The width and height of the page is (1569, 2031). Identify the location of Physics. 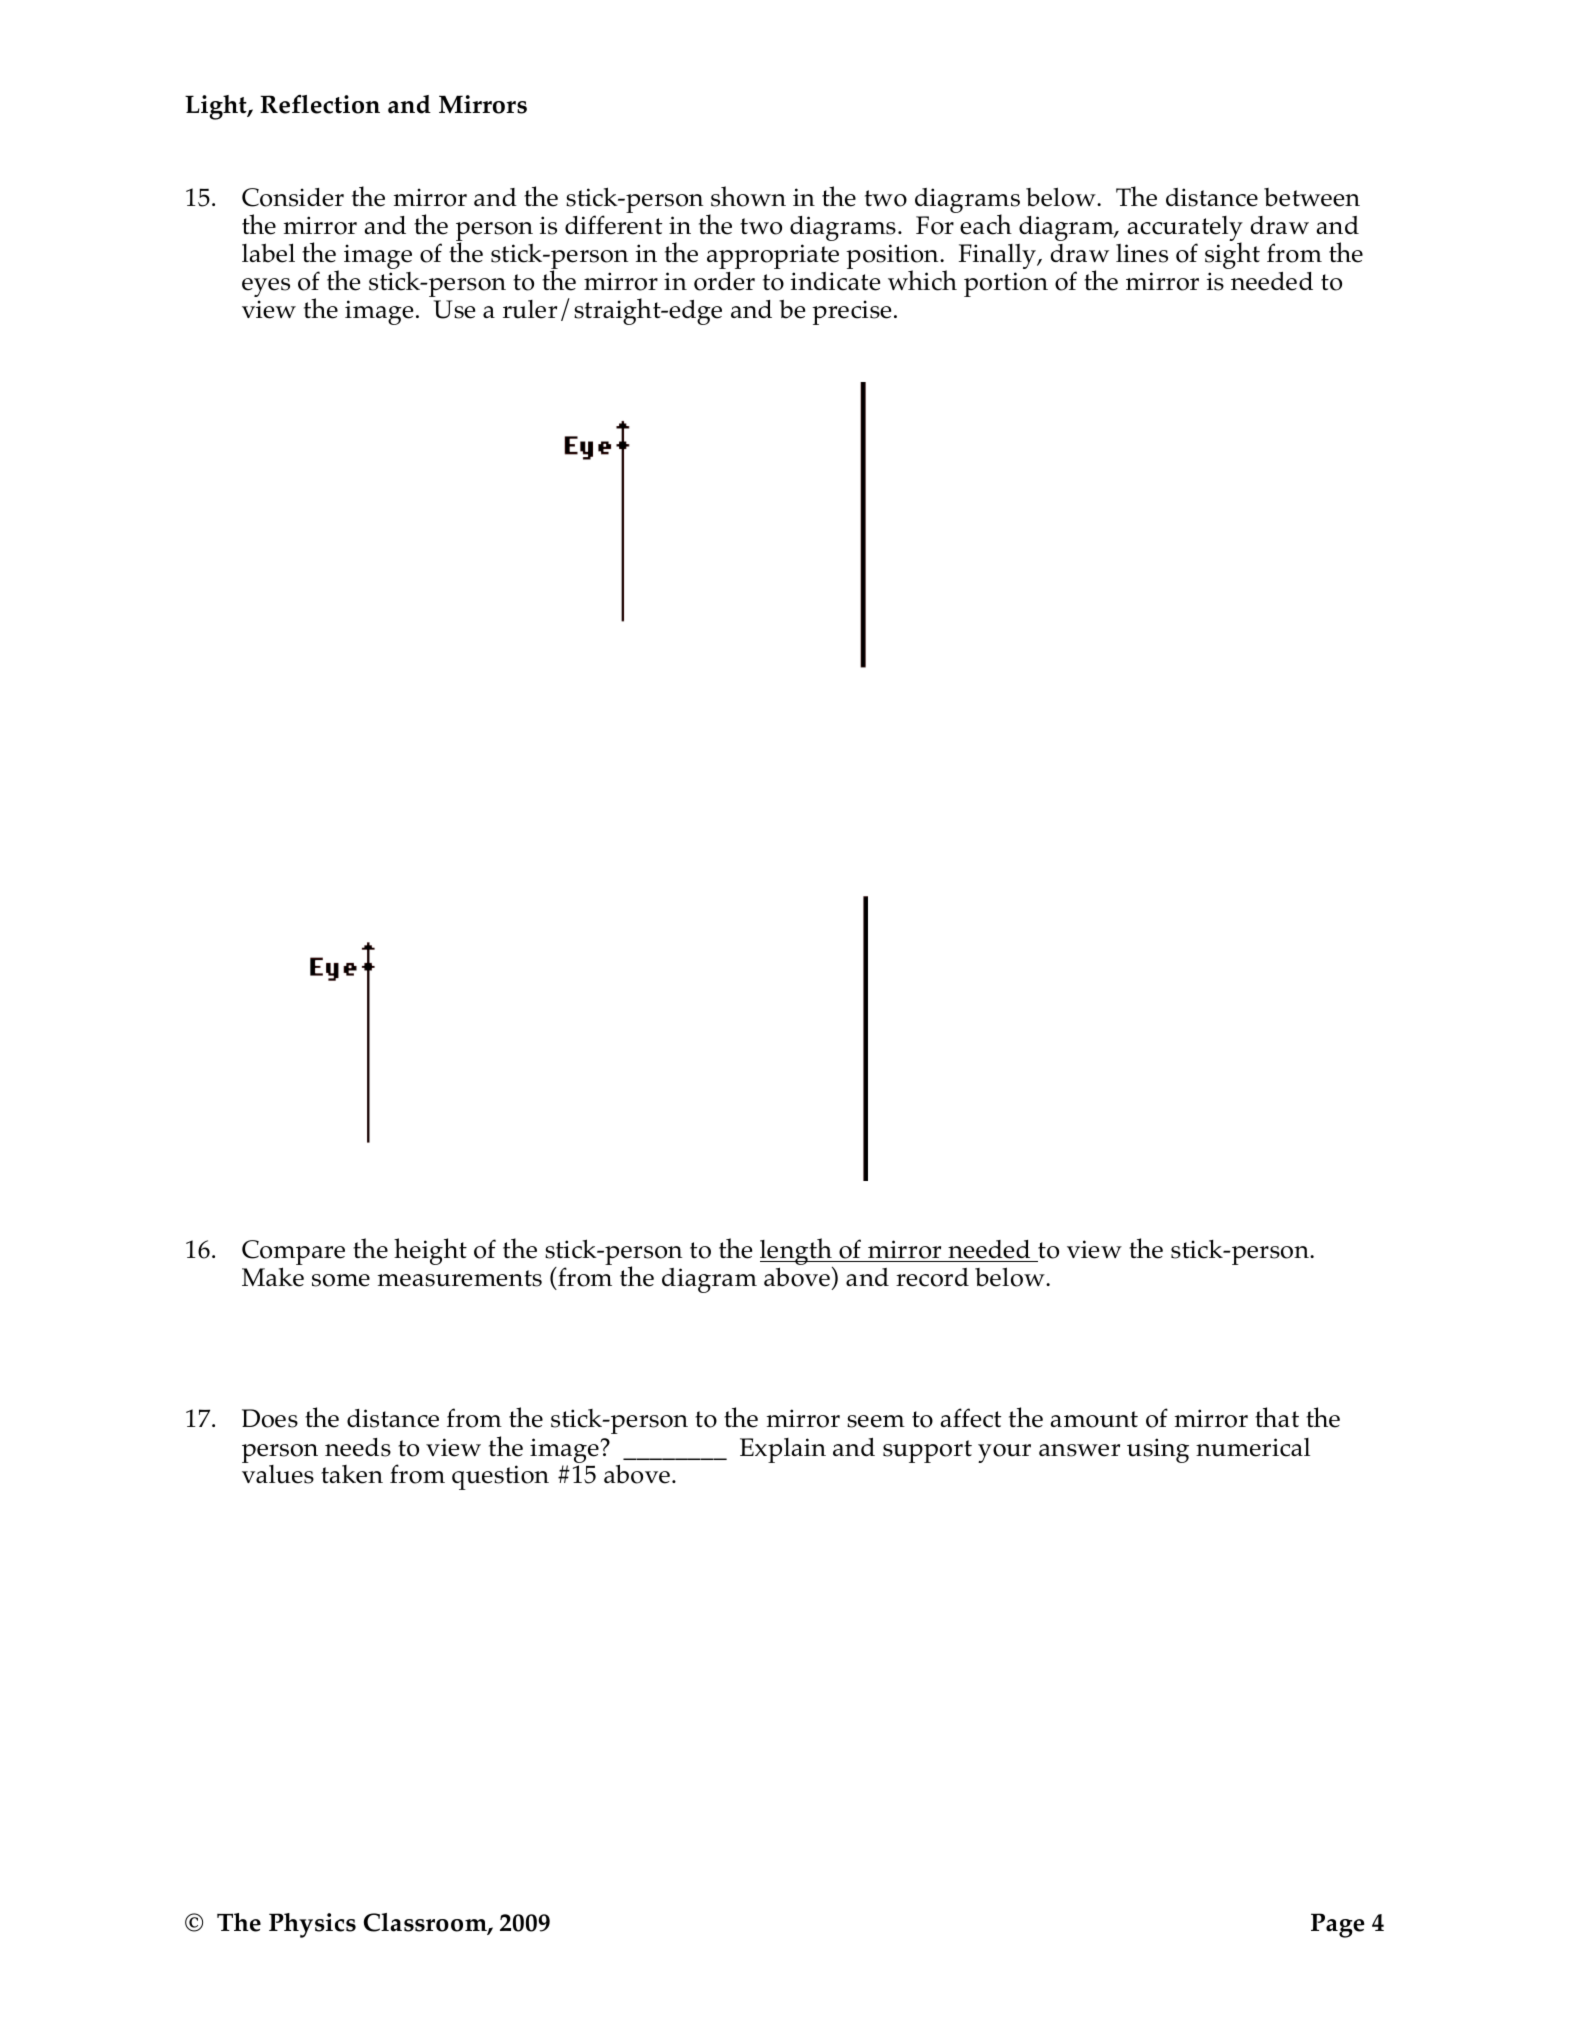
(312, 1925).
